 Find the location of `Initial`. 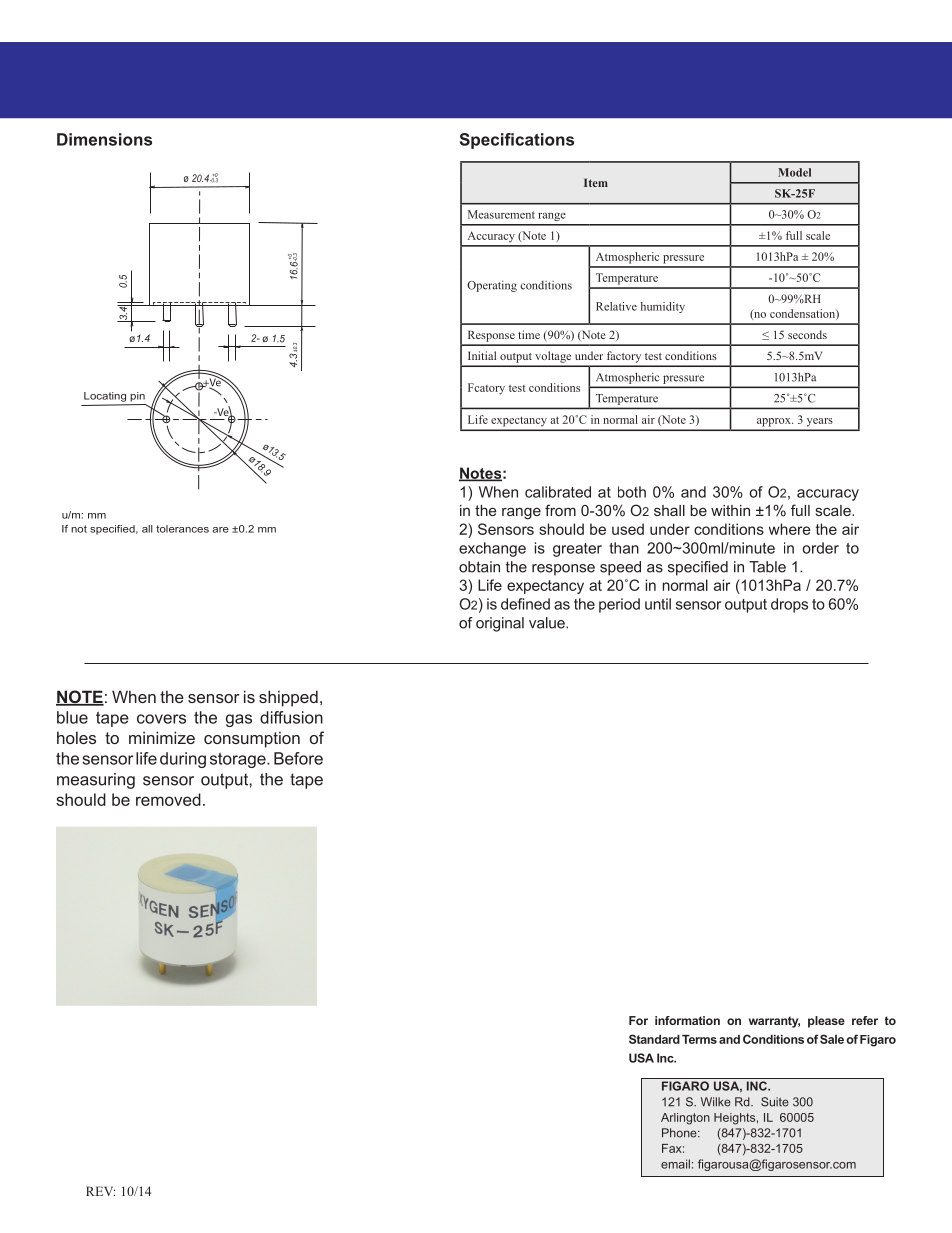

Initial is located at coordinates (482, 355).
